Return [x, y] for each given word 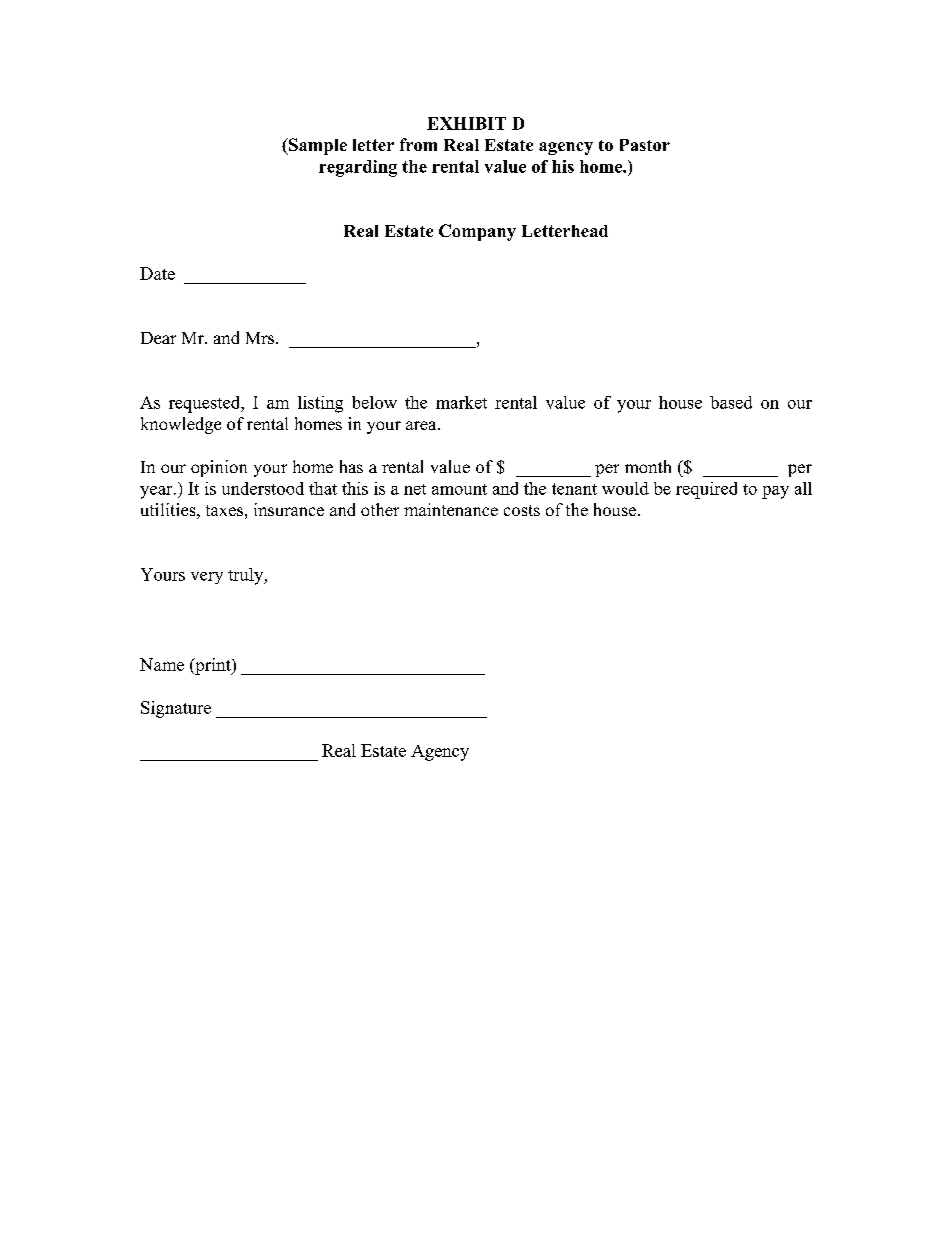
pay [775, 492]
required [706, 490]
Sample [317, 146]
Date [157, 273]
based [731, 402]
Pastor [645, 145]
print [213, 666]
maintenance [451, 509]
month [648, 466]
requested [206, 404]
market [461, 402]
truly [247, 576]
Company [477, 232]
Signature [176, 709]
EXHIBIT [466, 123]
